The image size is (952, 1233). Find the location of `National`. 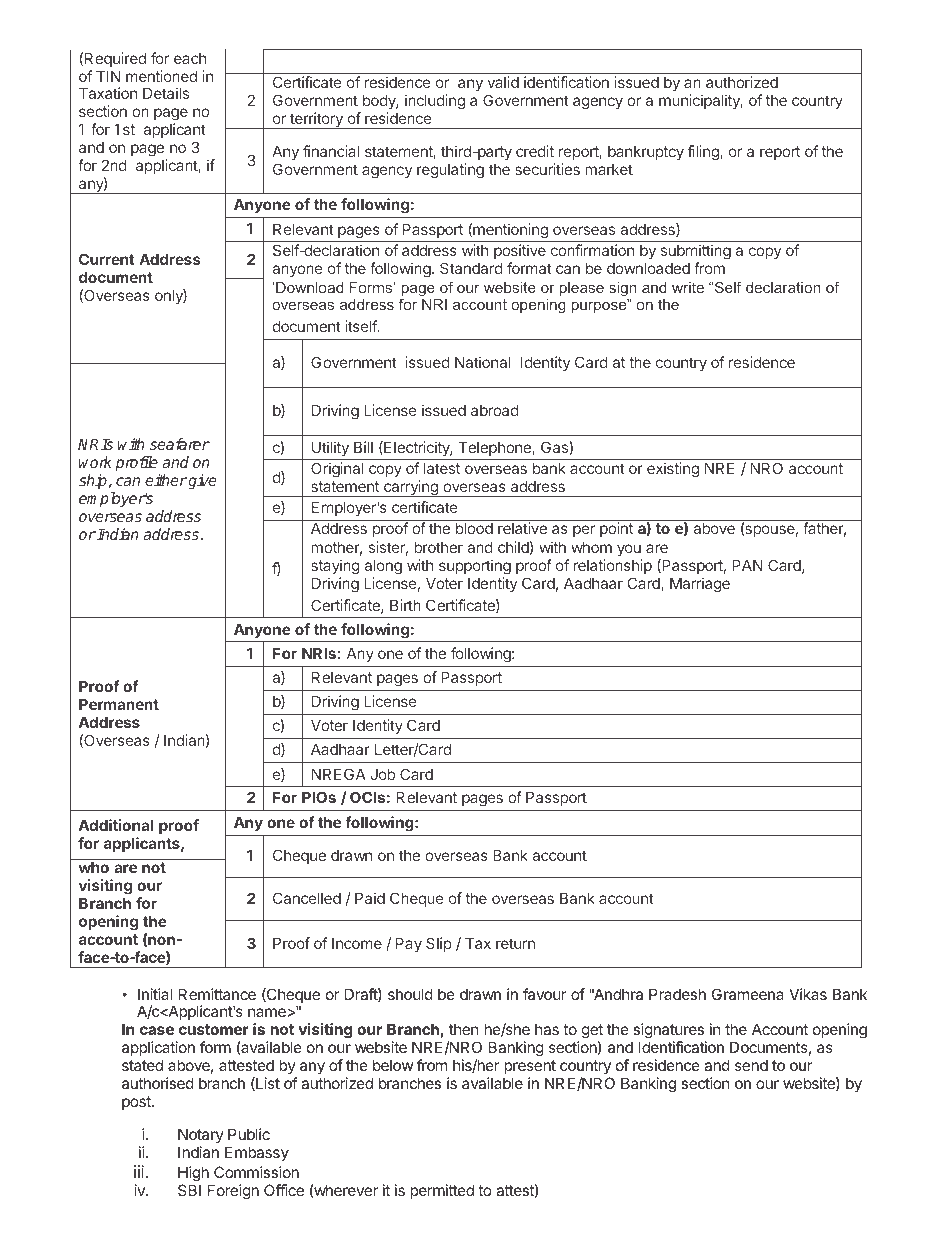

National is located at coordinates (482, 362).
